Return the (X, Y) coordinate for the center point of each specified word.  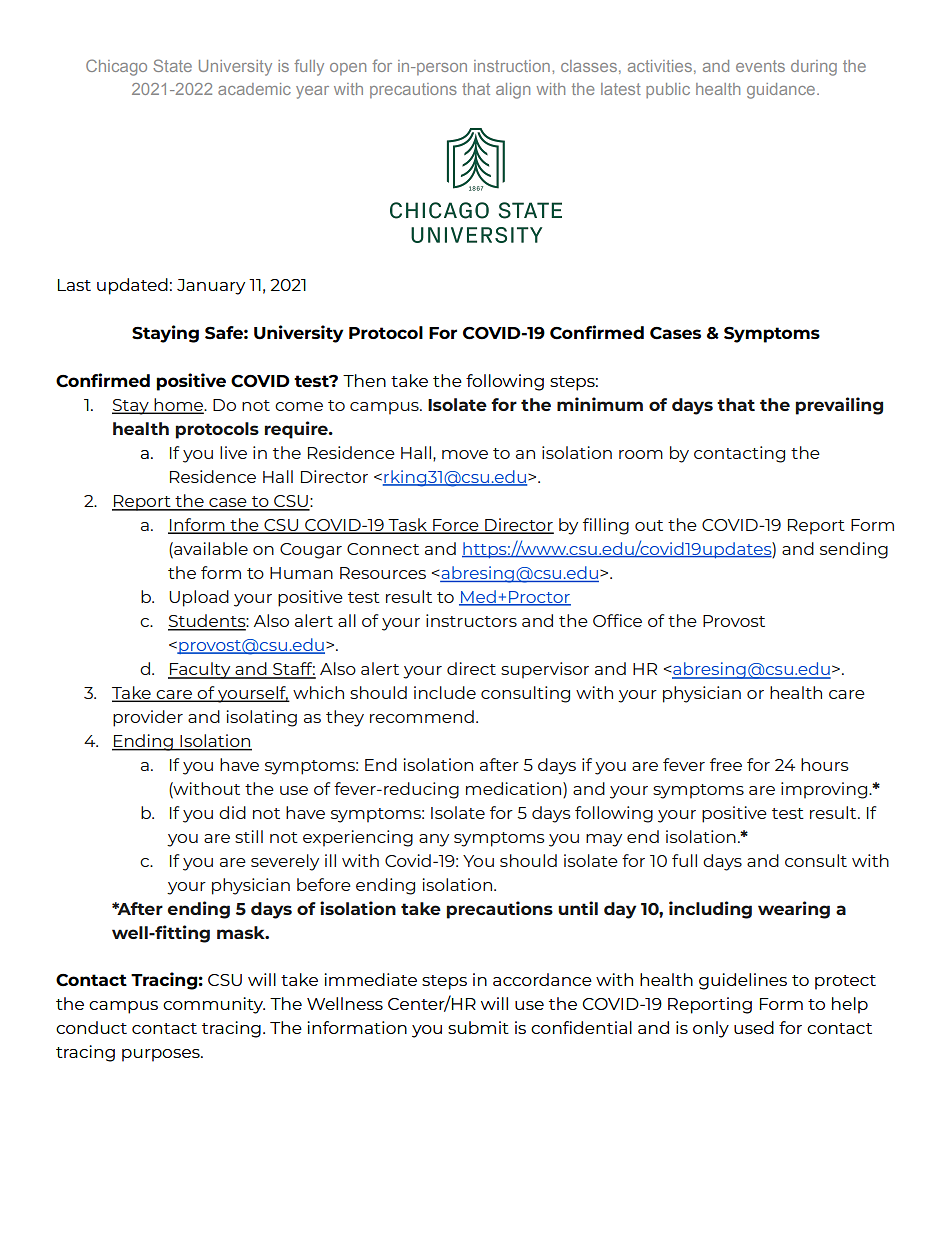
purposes (162, 1055)
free (726, 764)
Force (456, 526)
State (172, 65)
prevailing (839, 406)
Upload (199, 598)
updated (132, 286)
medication (515, 790)
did (232, 812)
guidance (782, 91)
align (513, 91)
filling (606, 526)
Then (364, 380)
